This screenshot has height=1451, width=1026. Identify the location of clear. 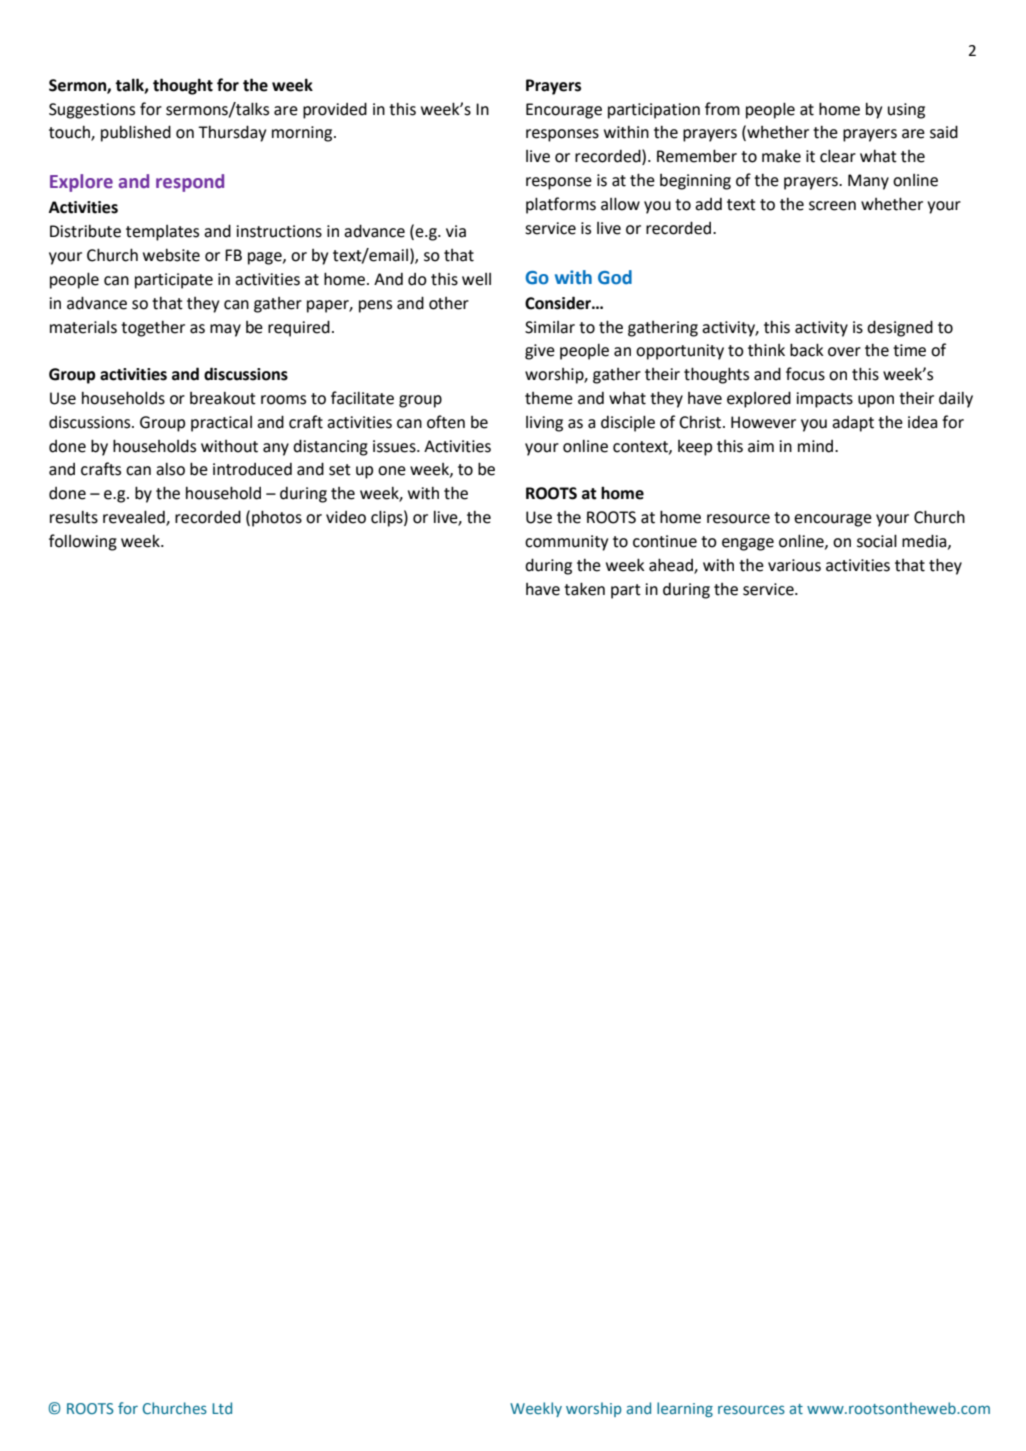
(838, 156).
